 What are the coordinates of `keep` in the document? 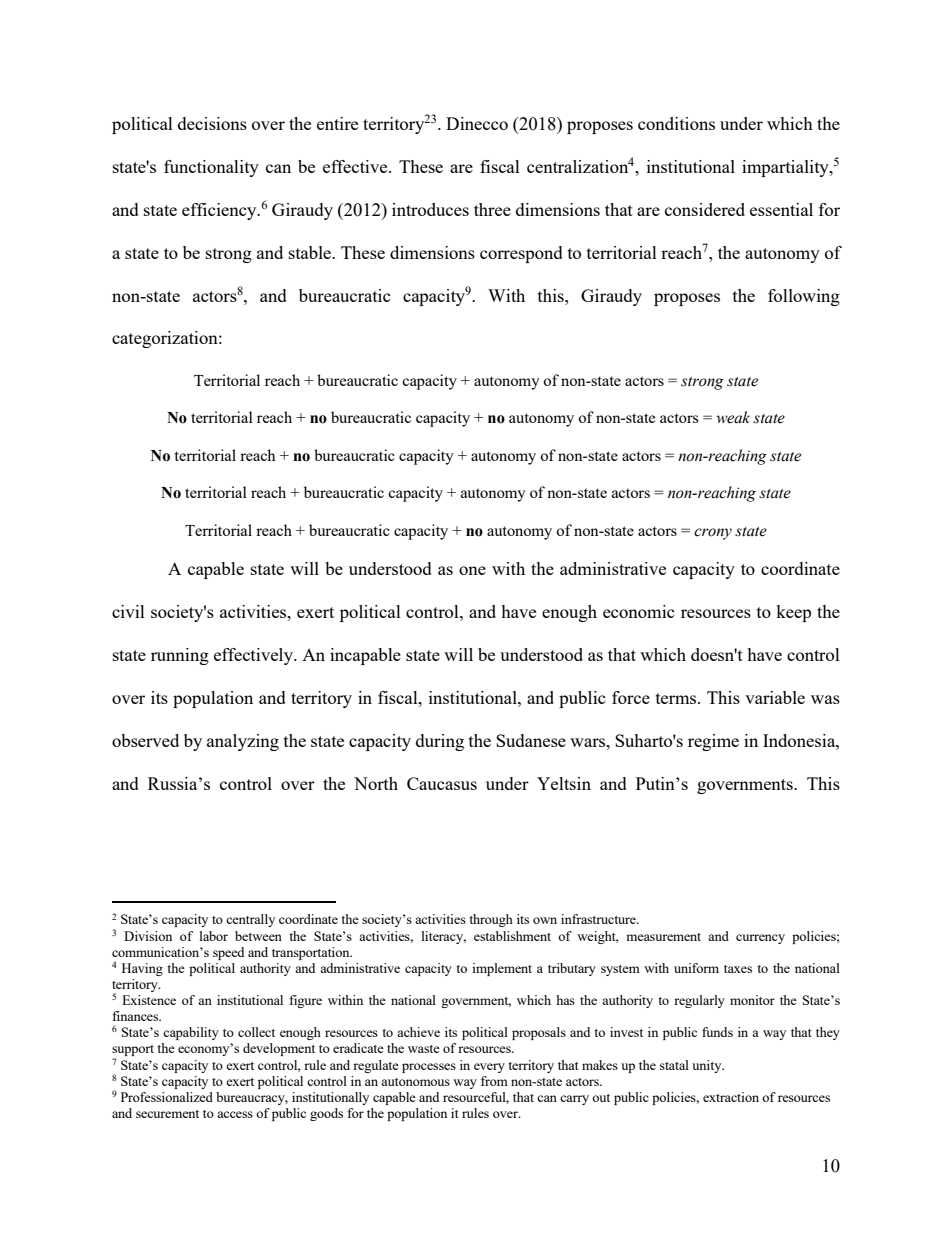 It's located at (793, 613).
